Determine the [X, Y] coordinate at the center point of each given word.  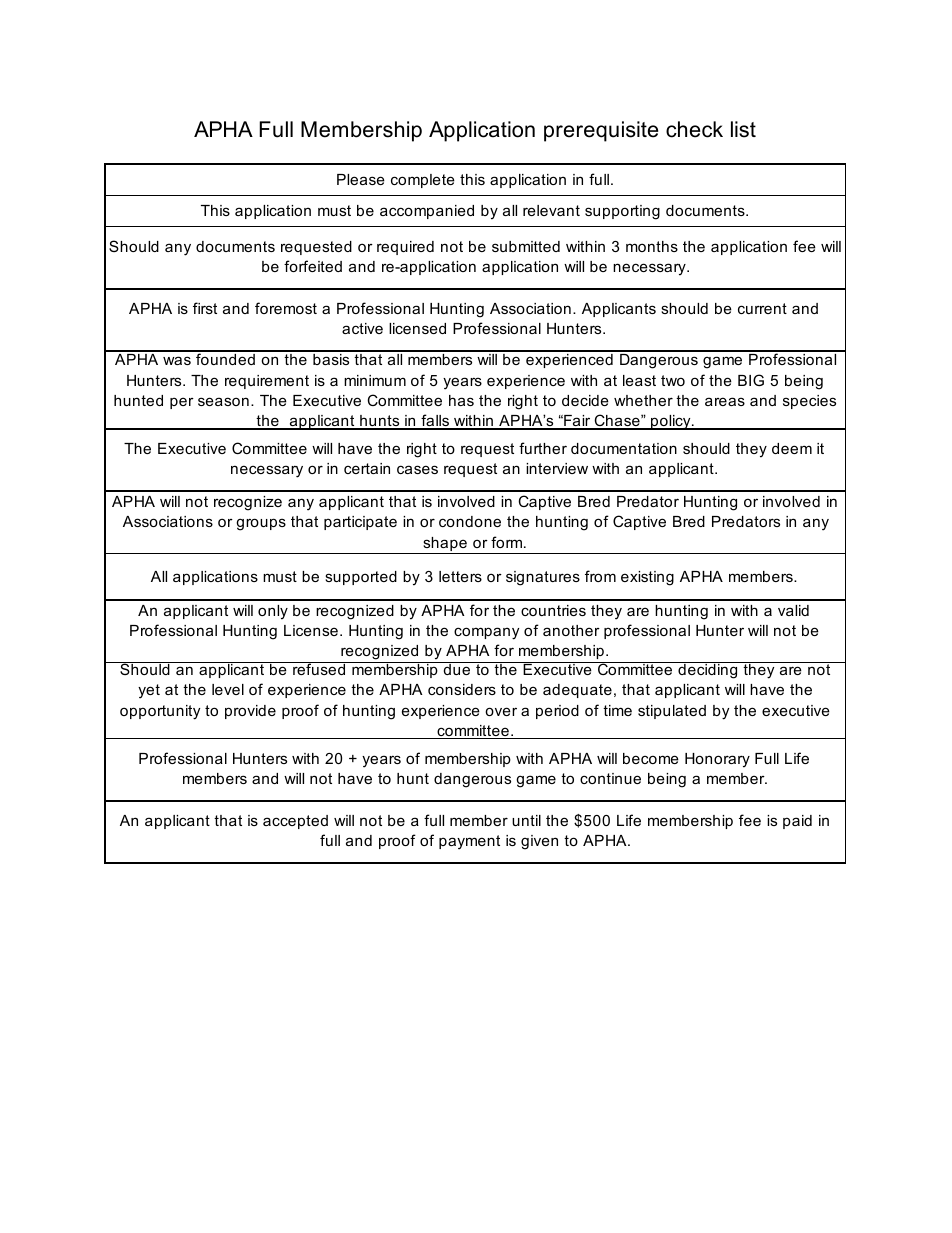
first [205, 308]
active [362, 328]
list [743, 129]
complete [423, 181]
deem [792, 448]
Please [361, 179]
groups [261, 524]
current [762, 308]
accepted [295, 822]
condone [470, 521]
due [456, 668]
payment [469, 842]
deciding [708, 670]
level [228, 689]
